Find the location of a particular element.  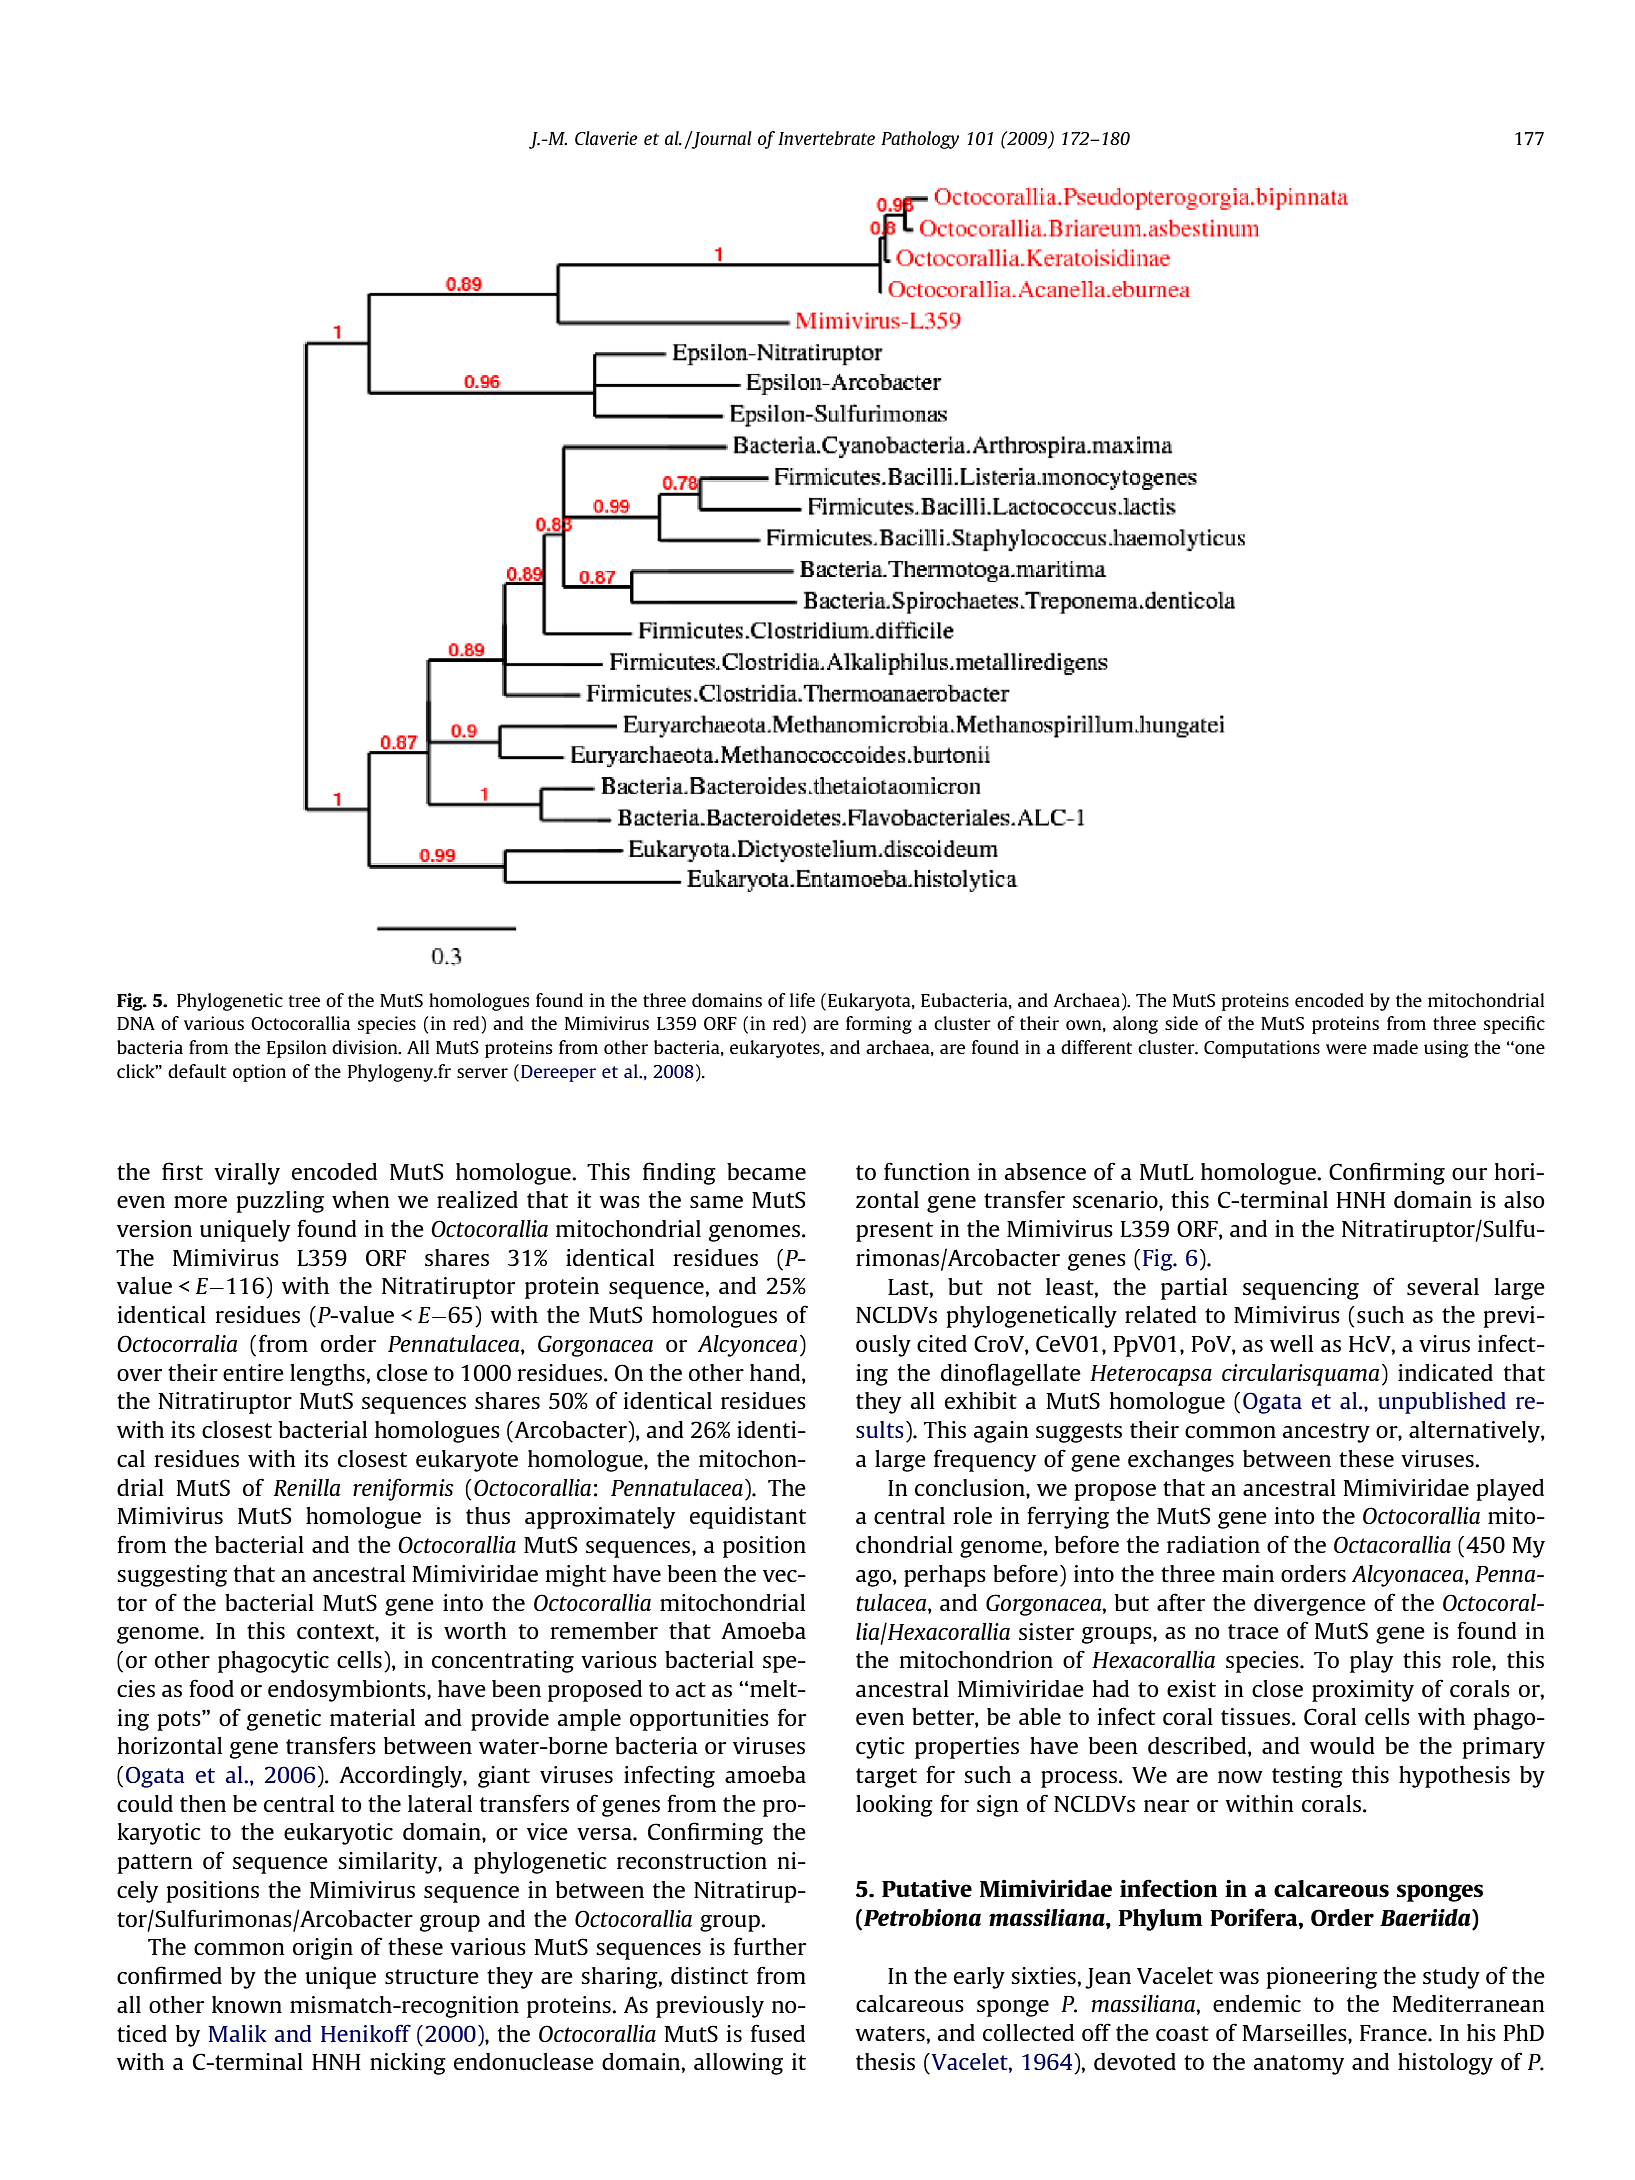

divergence is located at coordinates (1310, 1605).
